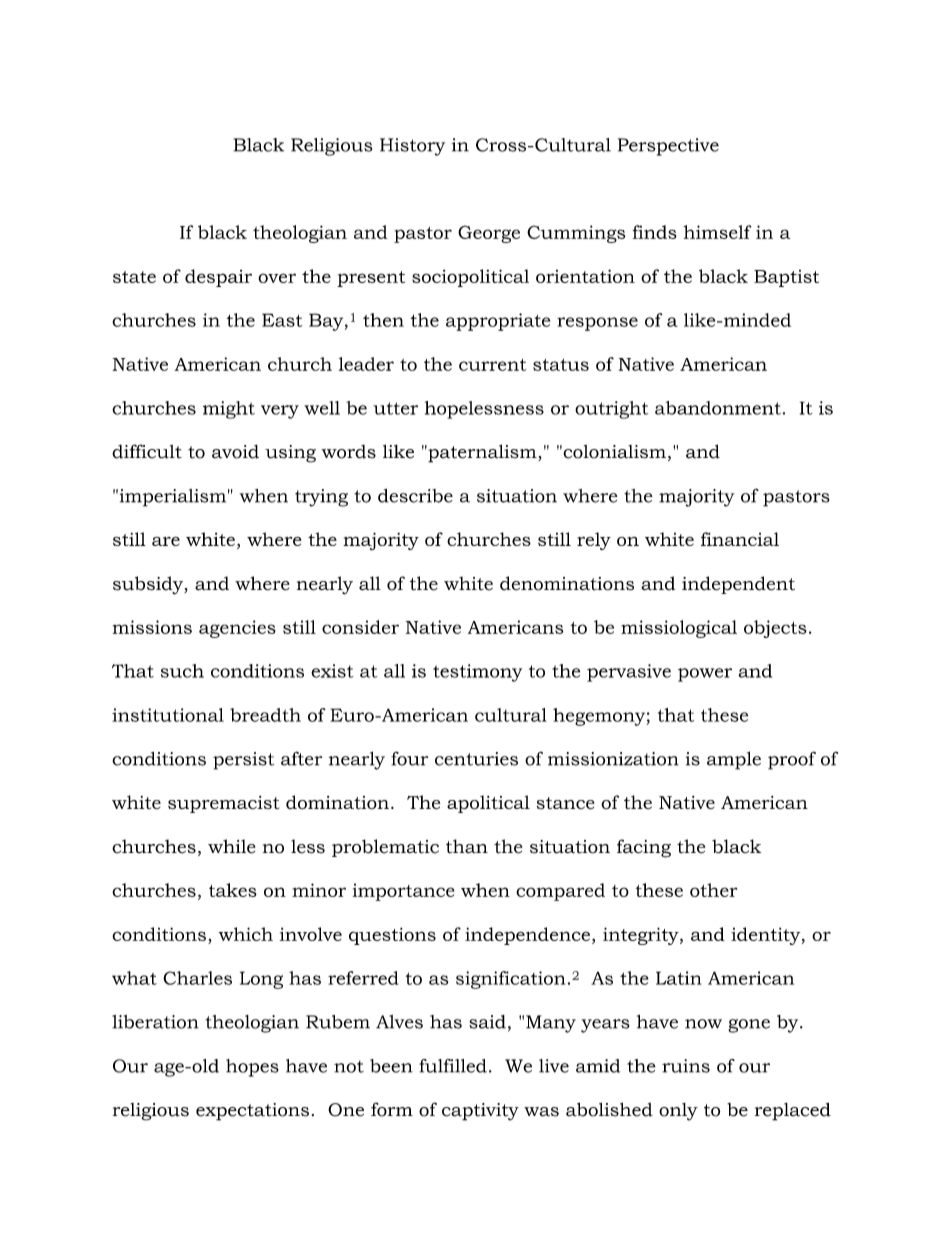 Image resolution: width=952 pixels, height=1233 pixels. I want to click on Perspective, so click(668, 147).
